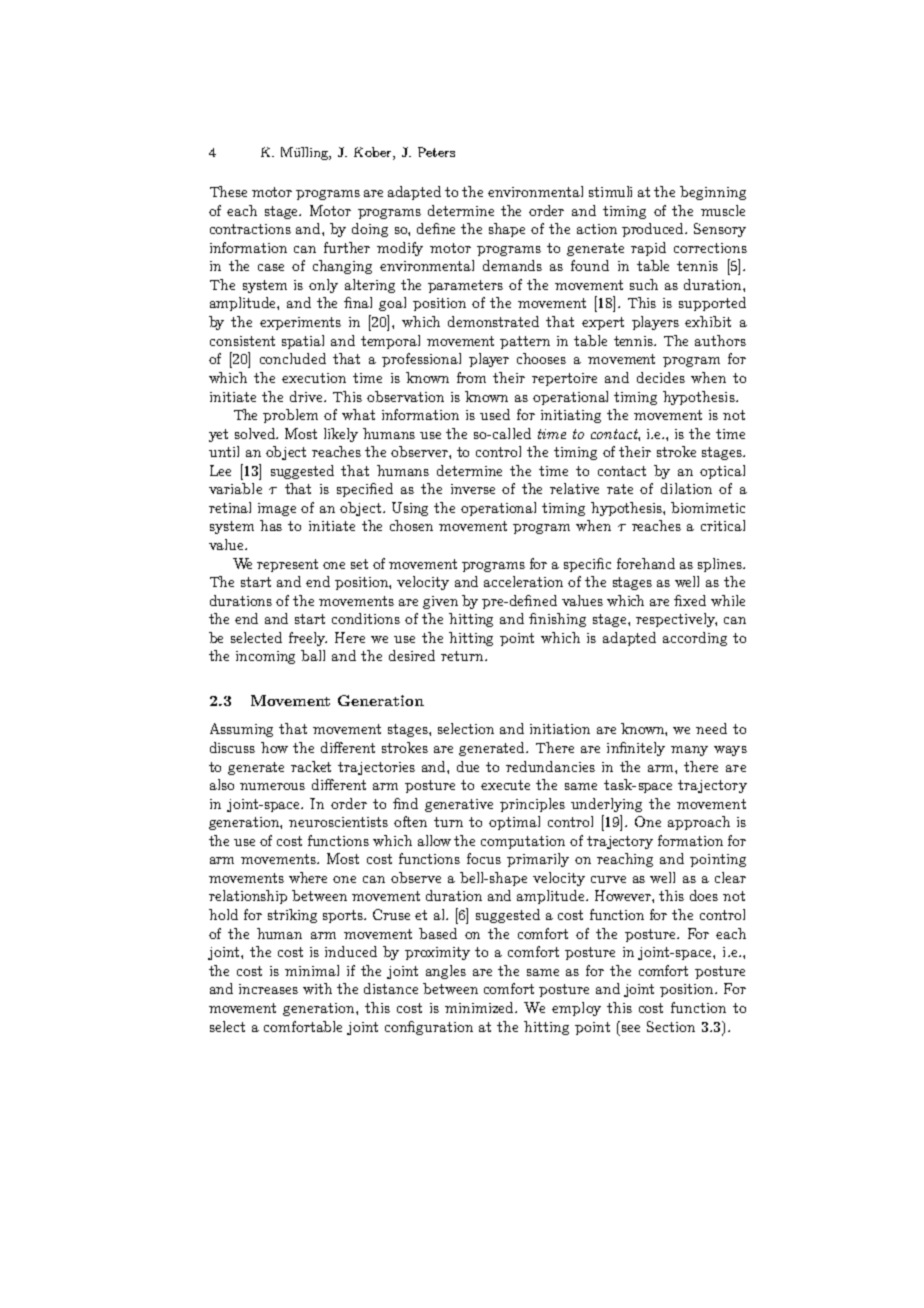 This image has height=1308, width=924. What do you see at coordinates (228, 191) in the image?
I see `These` at bounding box center [228, 191].
